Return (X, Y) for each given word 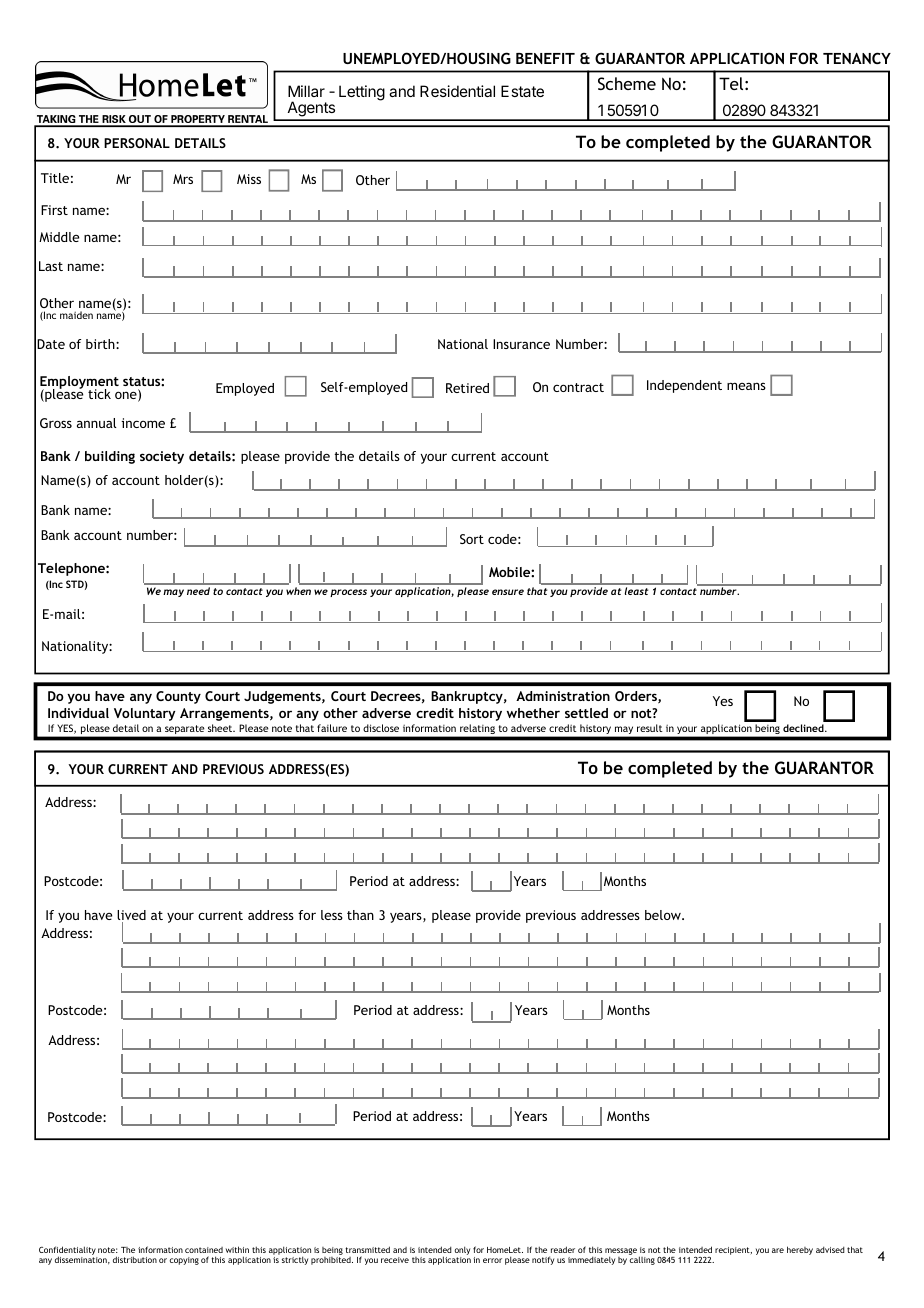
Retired (467, 388)
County (178, 697)
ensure (508, 592)
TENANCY (857, 58)
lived (131, 916)
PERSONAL (137, 143)
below (664, 915)
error (492, 1260)
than (360, 915)
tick (99, 394)
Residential (457, 91)
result (650, 728)
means (746, 386)
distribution (135, 1259)
